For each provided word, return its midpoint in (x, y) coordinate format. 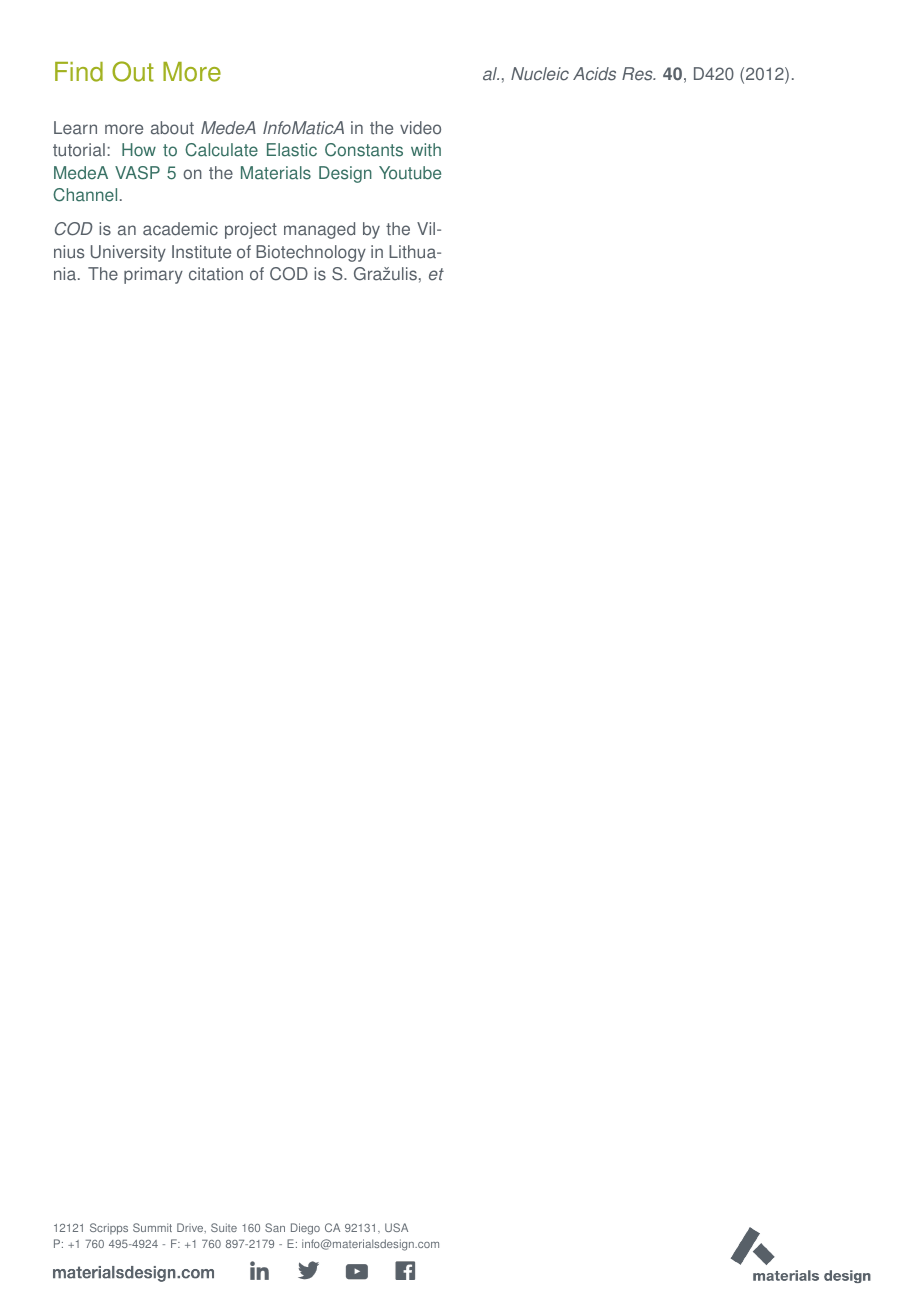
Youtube (410, 173)
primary (153, 275)
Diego (305, 1229)
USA (396, 1227)
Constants (364, 150)
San (275, 1227)
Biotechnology (311, 253)
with (426, 150)
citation (216, 274)
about (172, 128)
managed (319, 230)
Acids (594, 74)
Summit (152, 1227)
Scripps (109, 1229)
